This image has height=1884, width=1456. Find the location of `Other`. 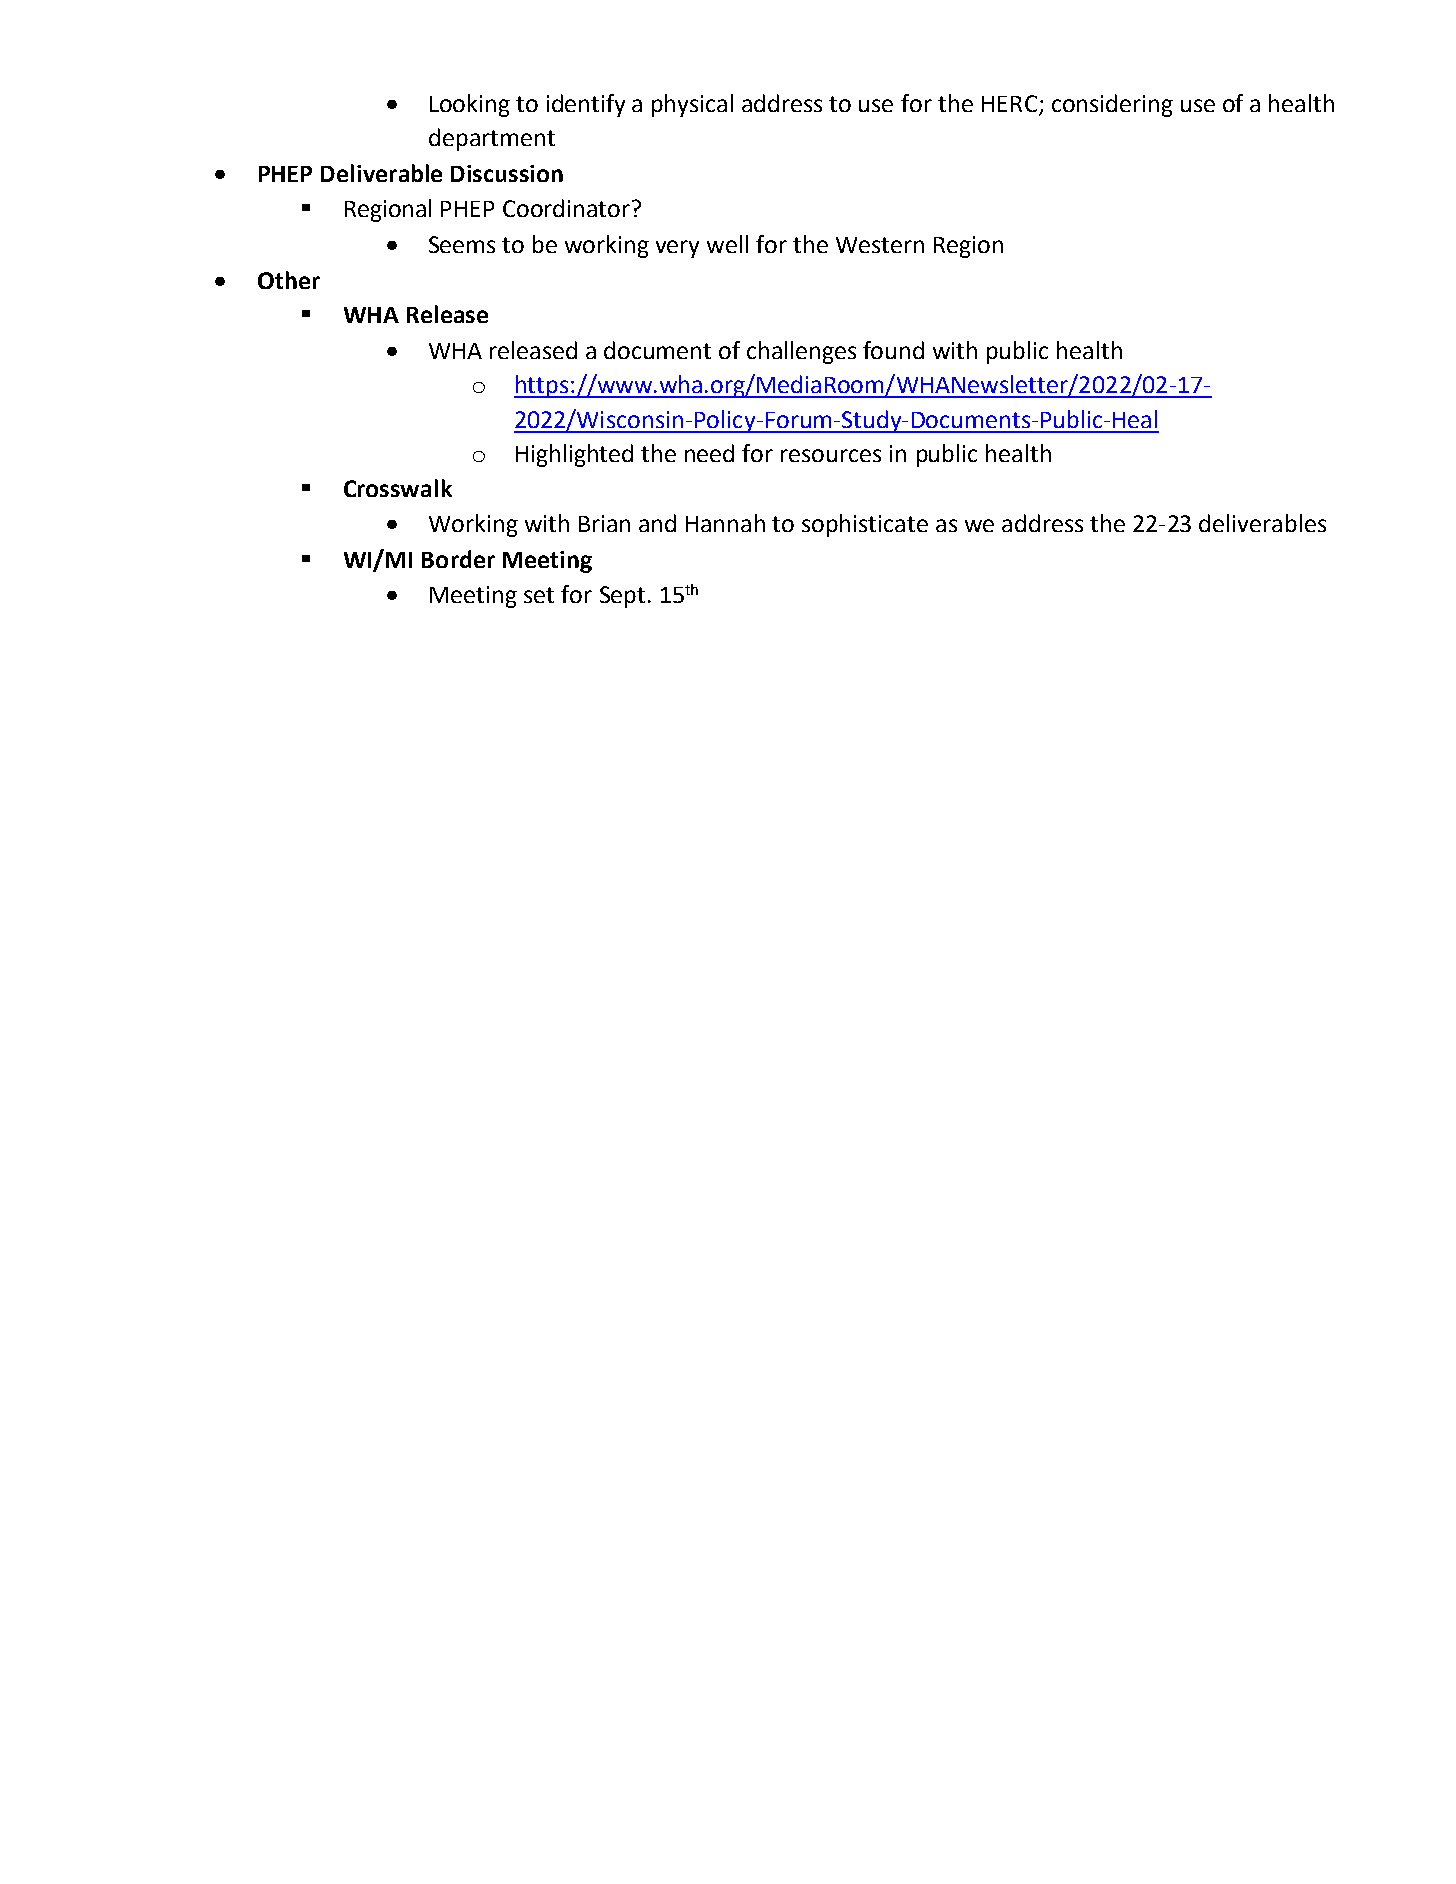

Other is located at coordinates (289, 280).
